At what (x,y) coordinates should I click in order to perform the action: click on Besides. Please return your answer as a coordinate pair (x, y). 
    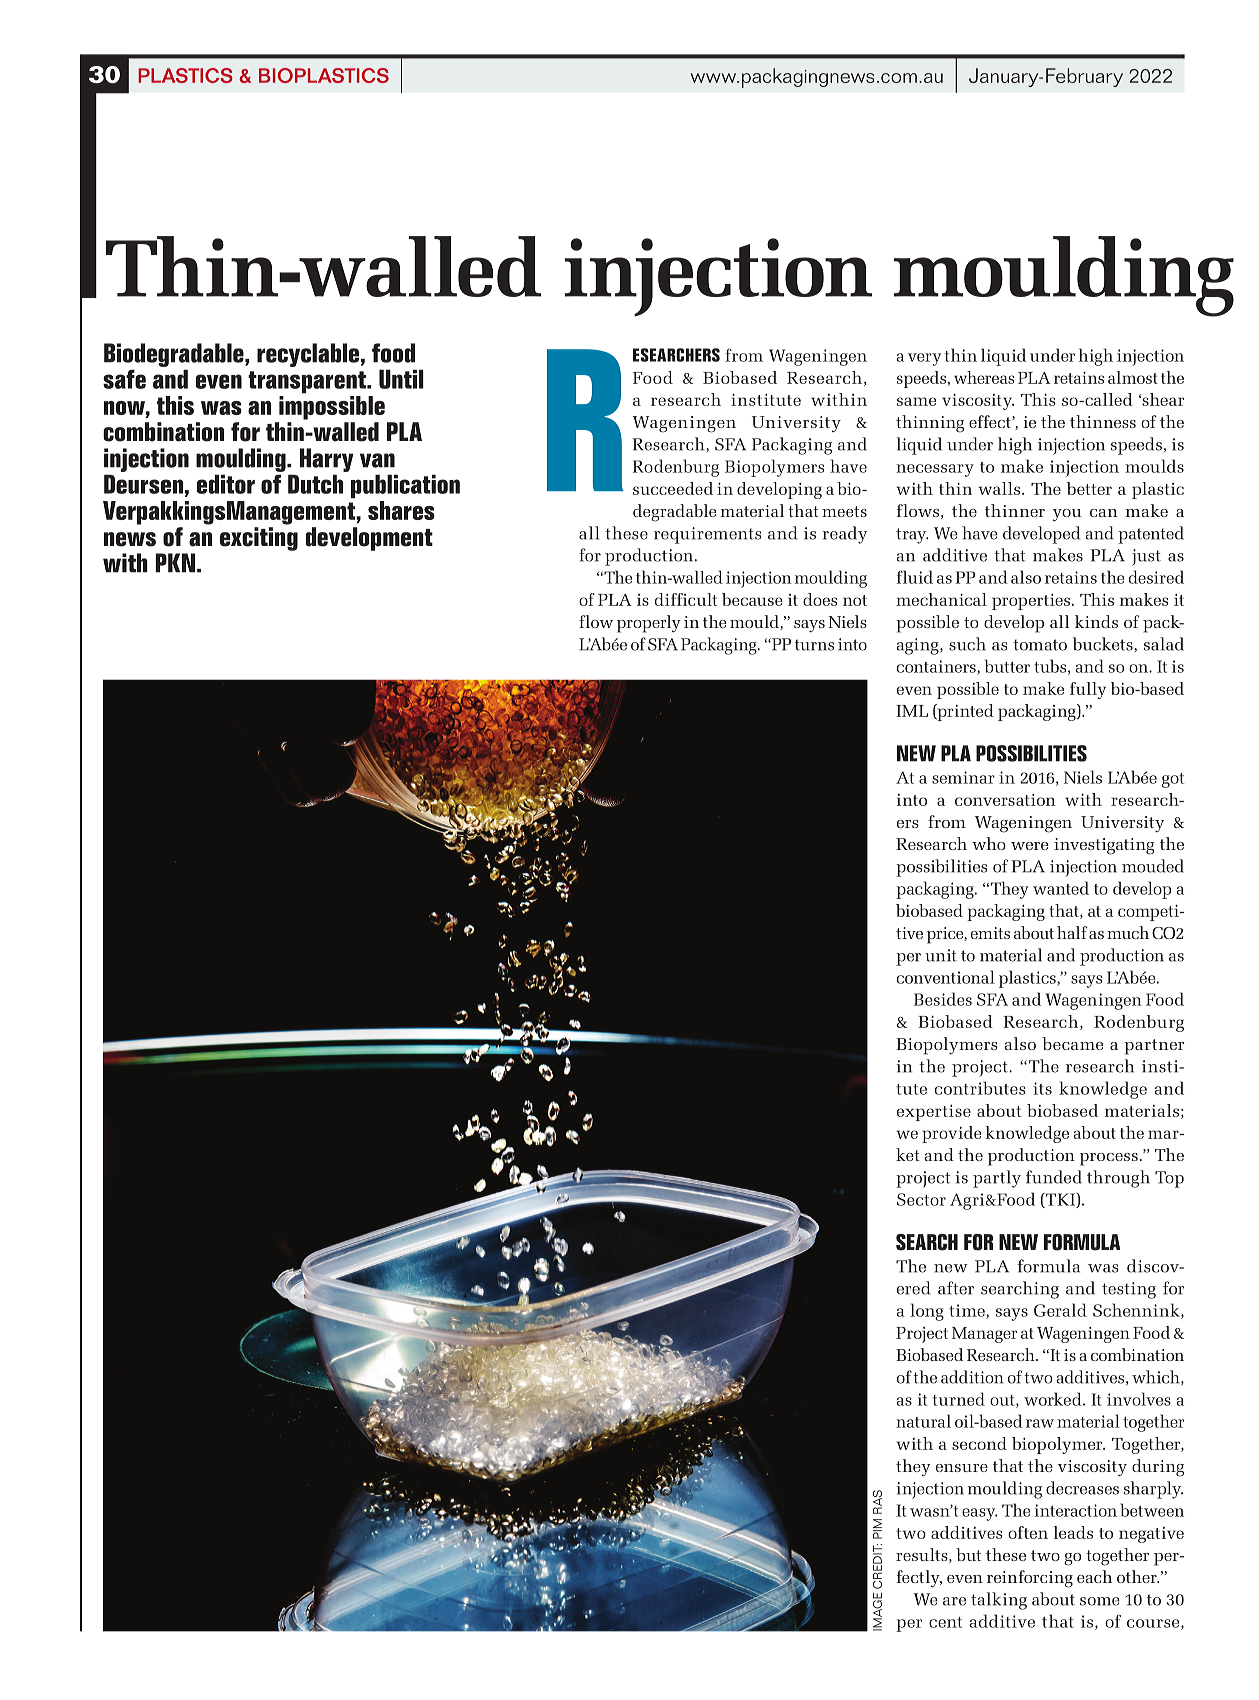
    Looking at the image, I should click on (943, 999).
